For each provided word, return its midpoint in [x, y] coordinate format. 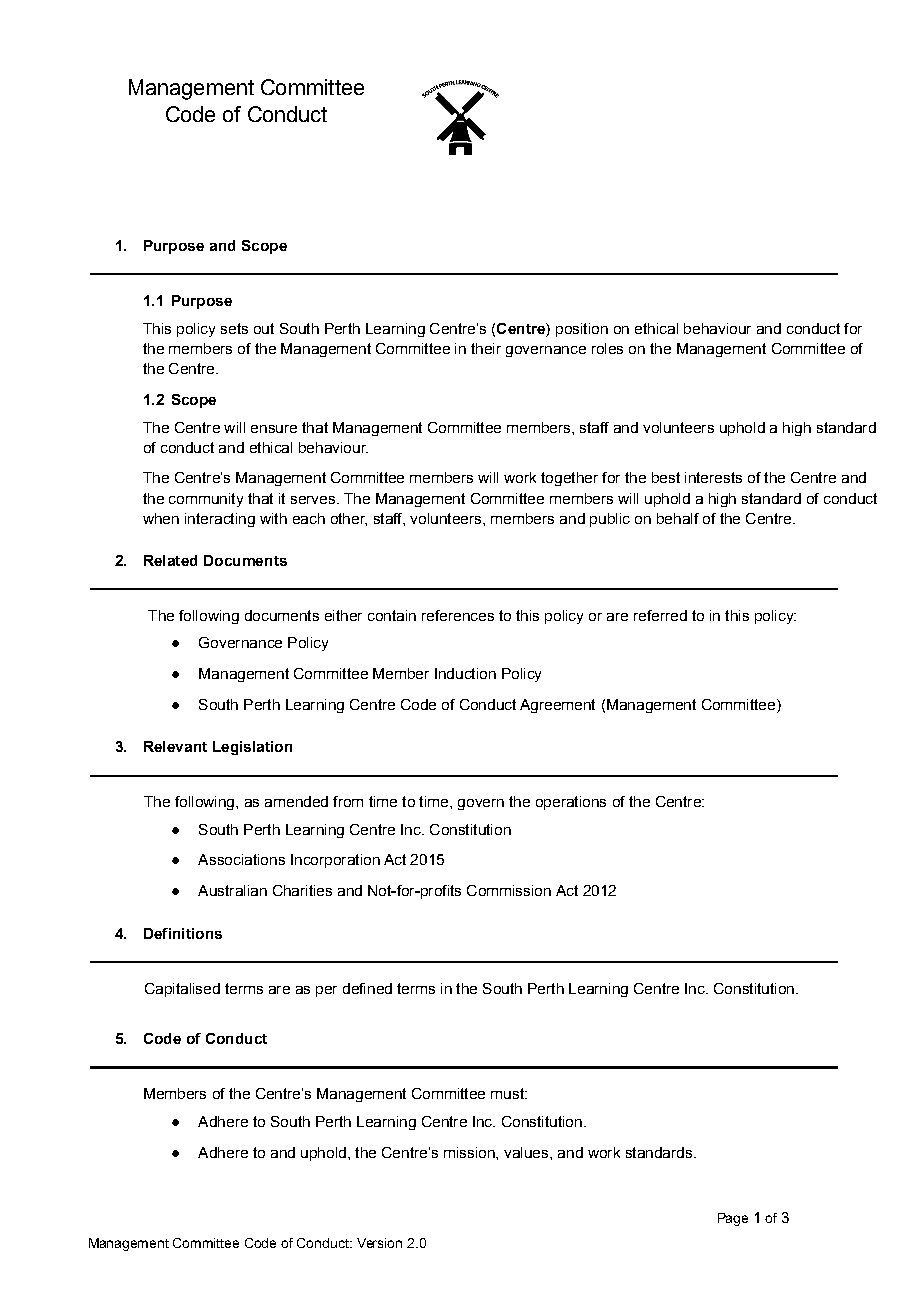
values [527, 1152]
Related [170, 560]
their [486, 348]
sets [234, 328]
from [348, 801]
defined [367, 988]
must [508, 1093]
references [458, 615]
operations [571, 803]
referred [660, 615]
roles [607, 348]
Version [379, 1243]
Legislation [252, 748]
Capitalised [182, 990]
